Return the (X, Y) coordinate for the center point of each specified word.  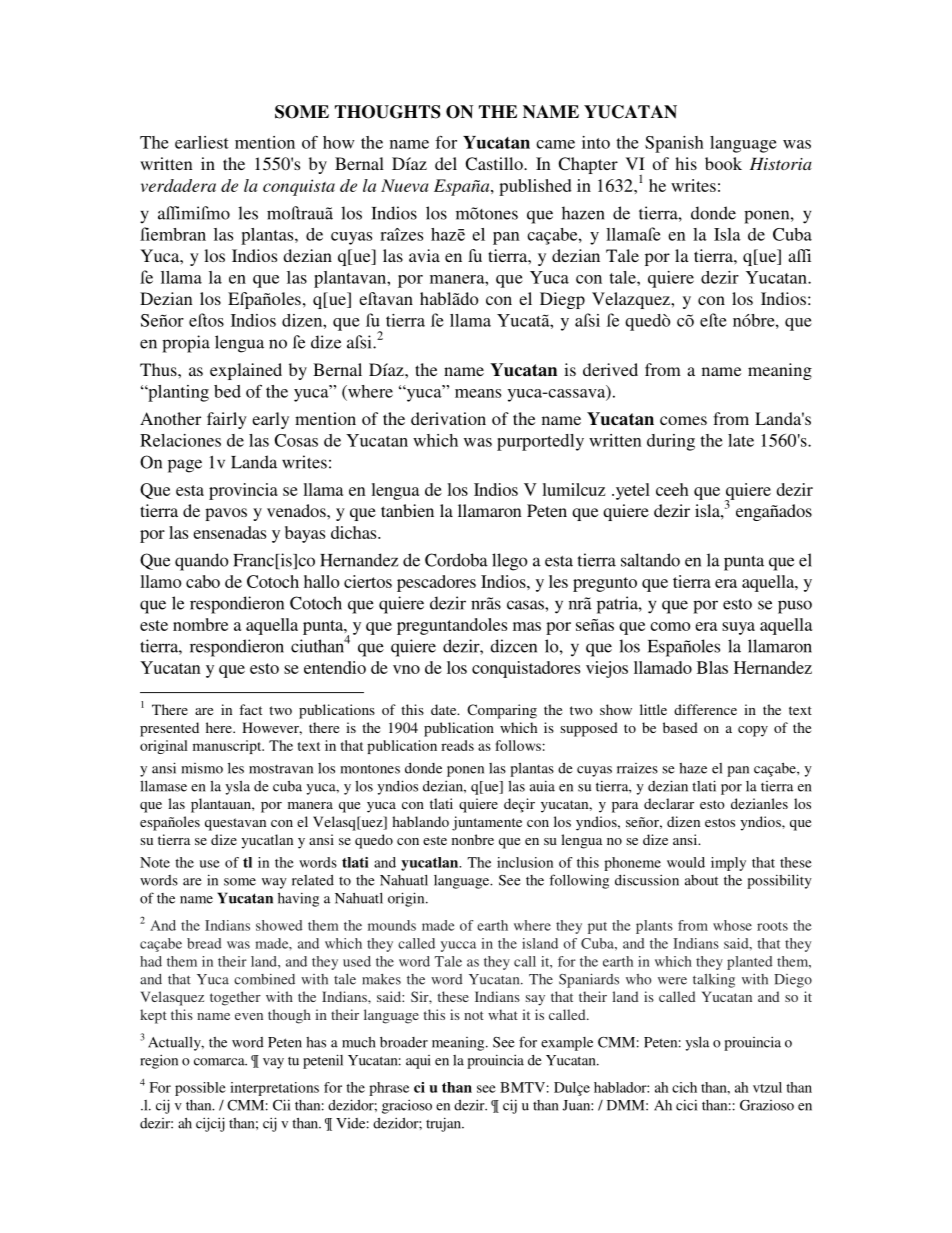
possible (200, 1089)
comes (683, 420)
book (723, 163)
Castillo (495, 164)
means (478, 393)
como (670, 626)
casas (526, 605)
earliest (202, 142)
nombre (200, 624)
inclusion (525, 862)
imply (728, 864)
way (274, 883)
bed (227, 391)
